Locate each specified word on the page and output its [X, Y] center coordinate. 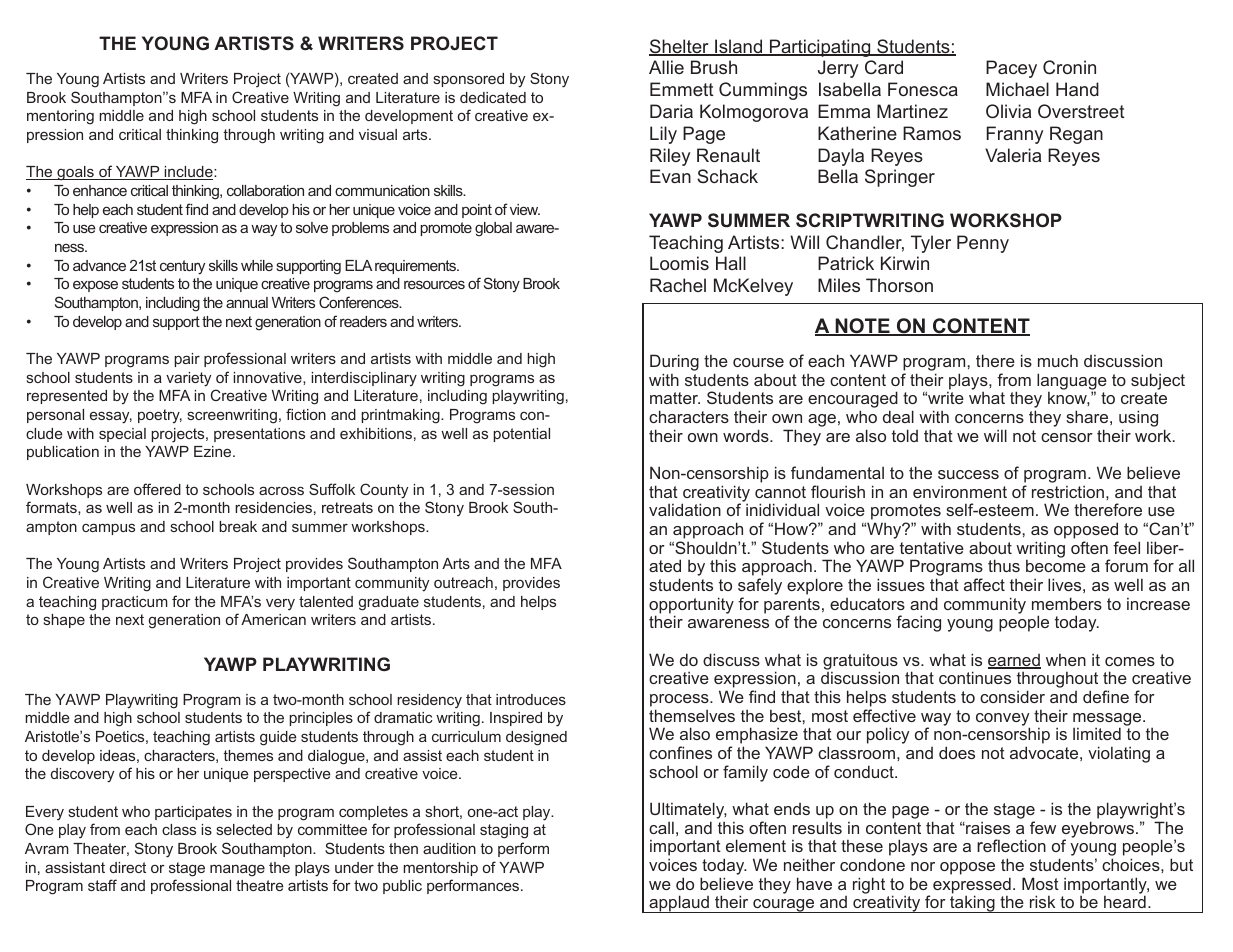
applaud [679, 904]
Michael [1017, 89]
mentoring [60, 117]
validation [685, 509]
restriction [1068, 491]
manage [237, 871]
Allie [666, 67]
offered [157, 489]
